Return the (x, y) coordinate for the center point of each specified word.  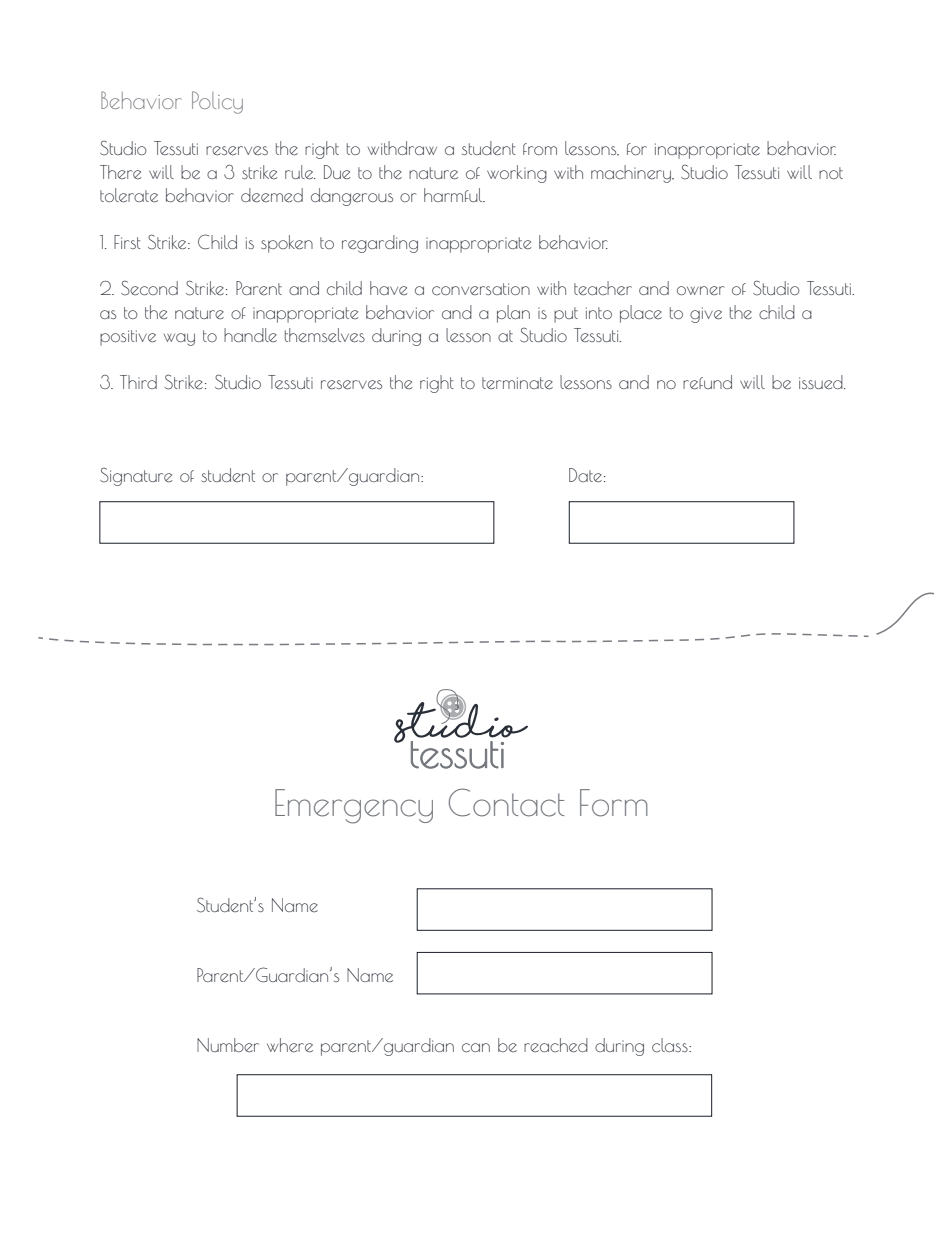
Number (228, 1045)
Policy (217, 102)
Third (138, 382)
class (671, 1045)
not (831, 173)
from (540, 149)
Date (585, 475)
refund (707, 382)
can (476, 1048)
